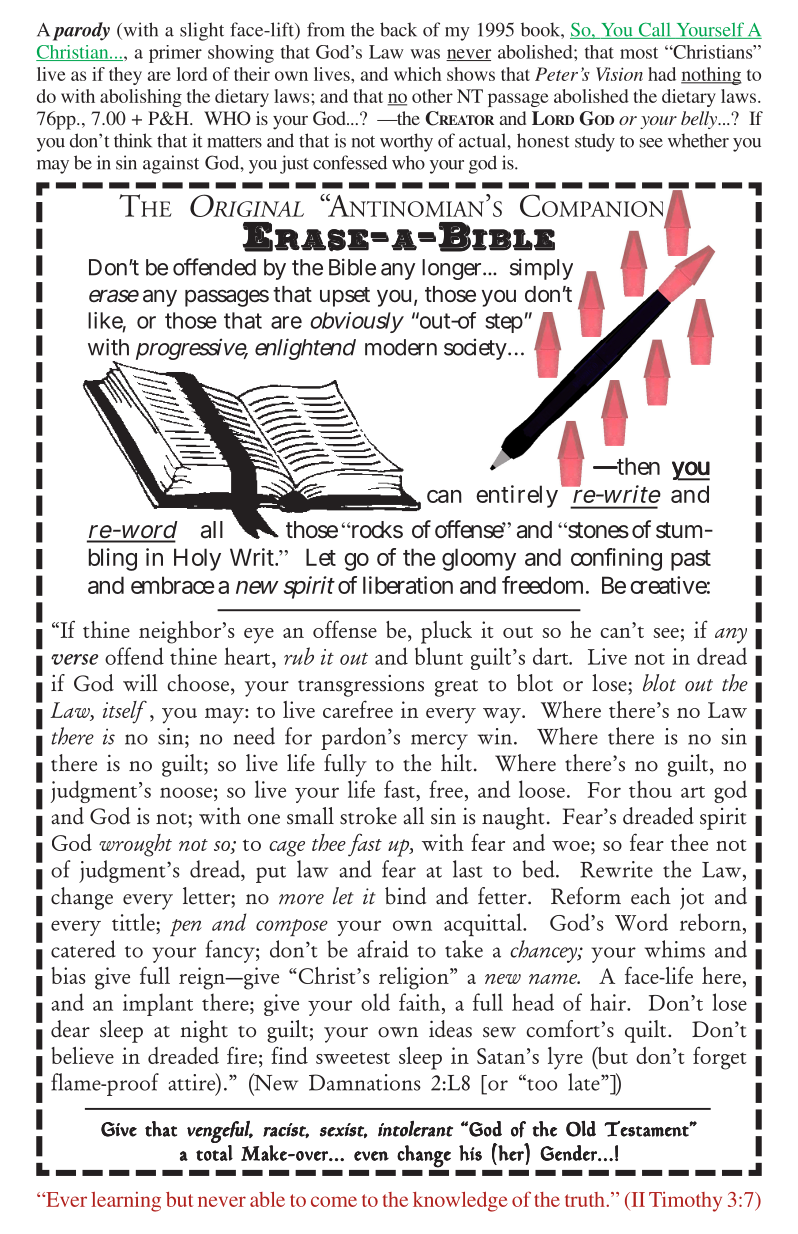 Image resolution: width=798 pixels, height=1234 pixels. Describe the element at coordinates (371, 1156) in the screenshot. I see `even` at that location.
